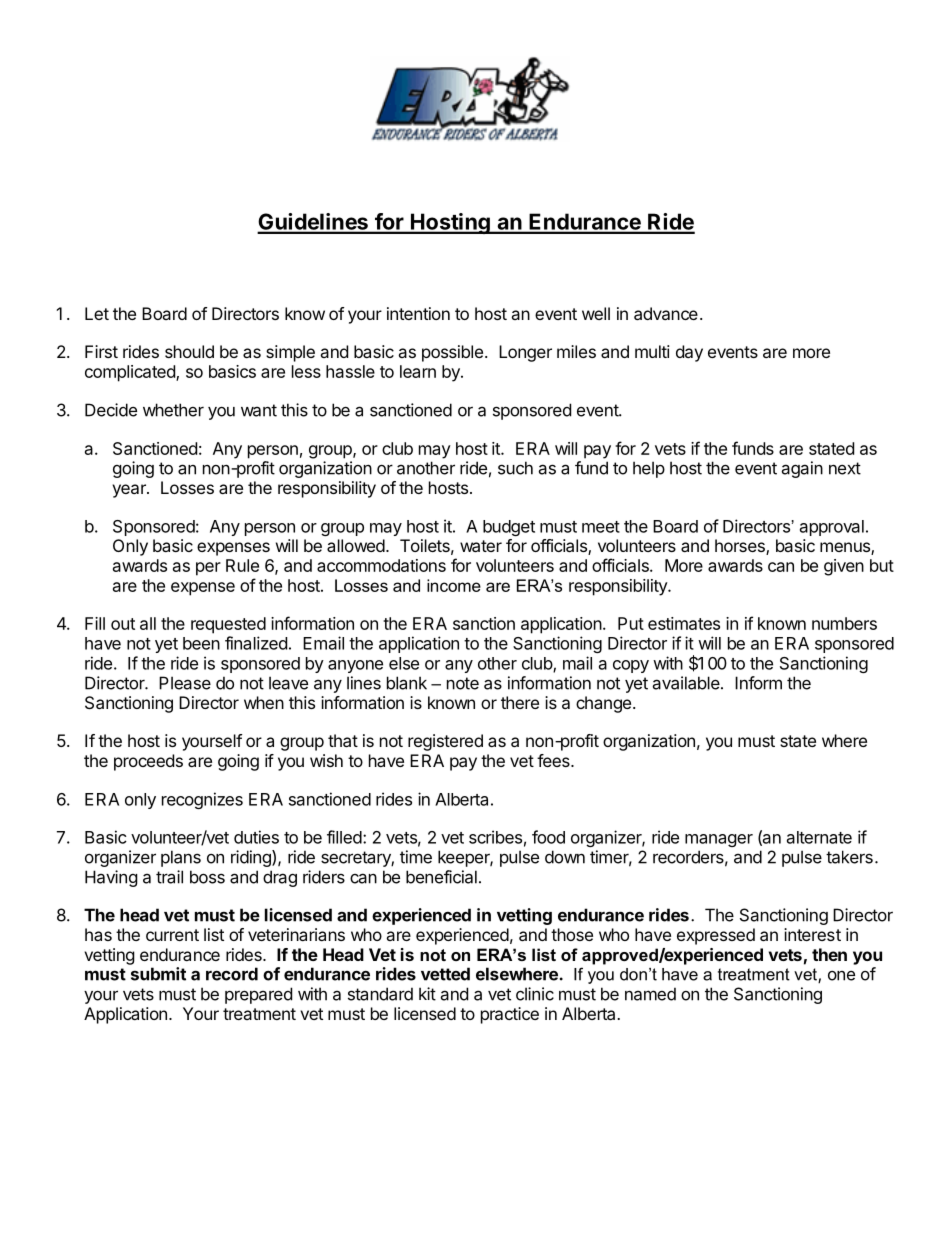 This screenshot has height=1233, width=952. Describe the element at coordinates (844, 623) in the screenshot. I see `numbers` at that location.
